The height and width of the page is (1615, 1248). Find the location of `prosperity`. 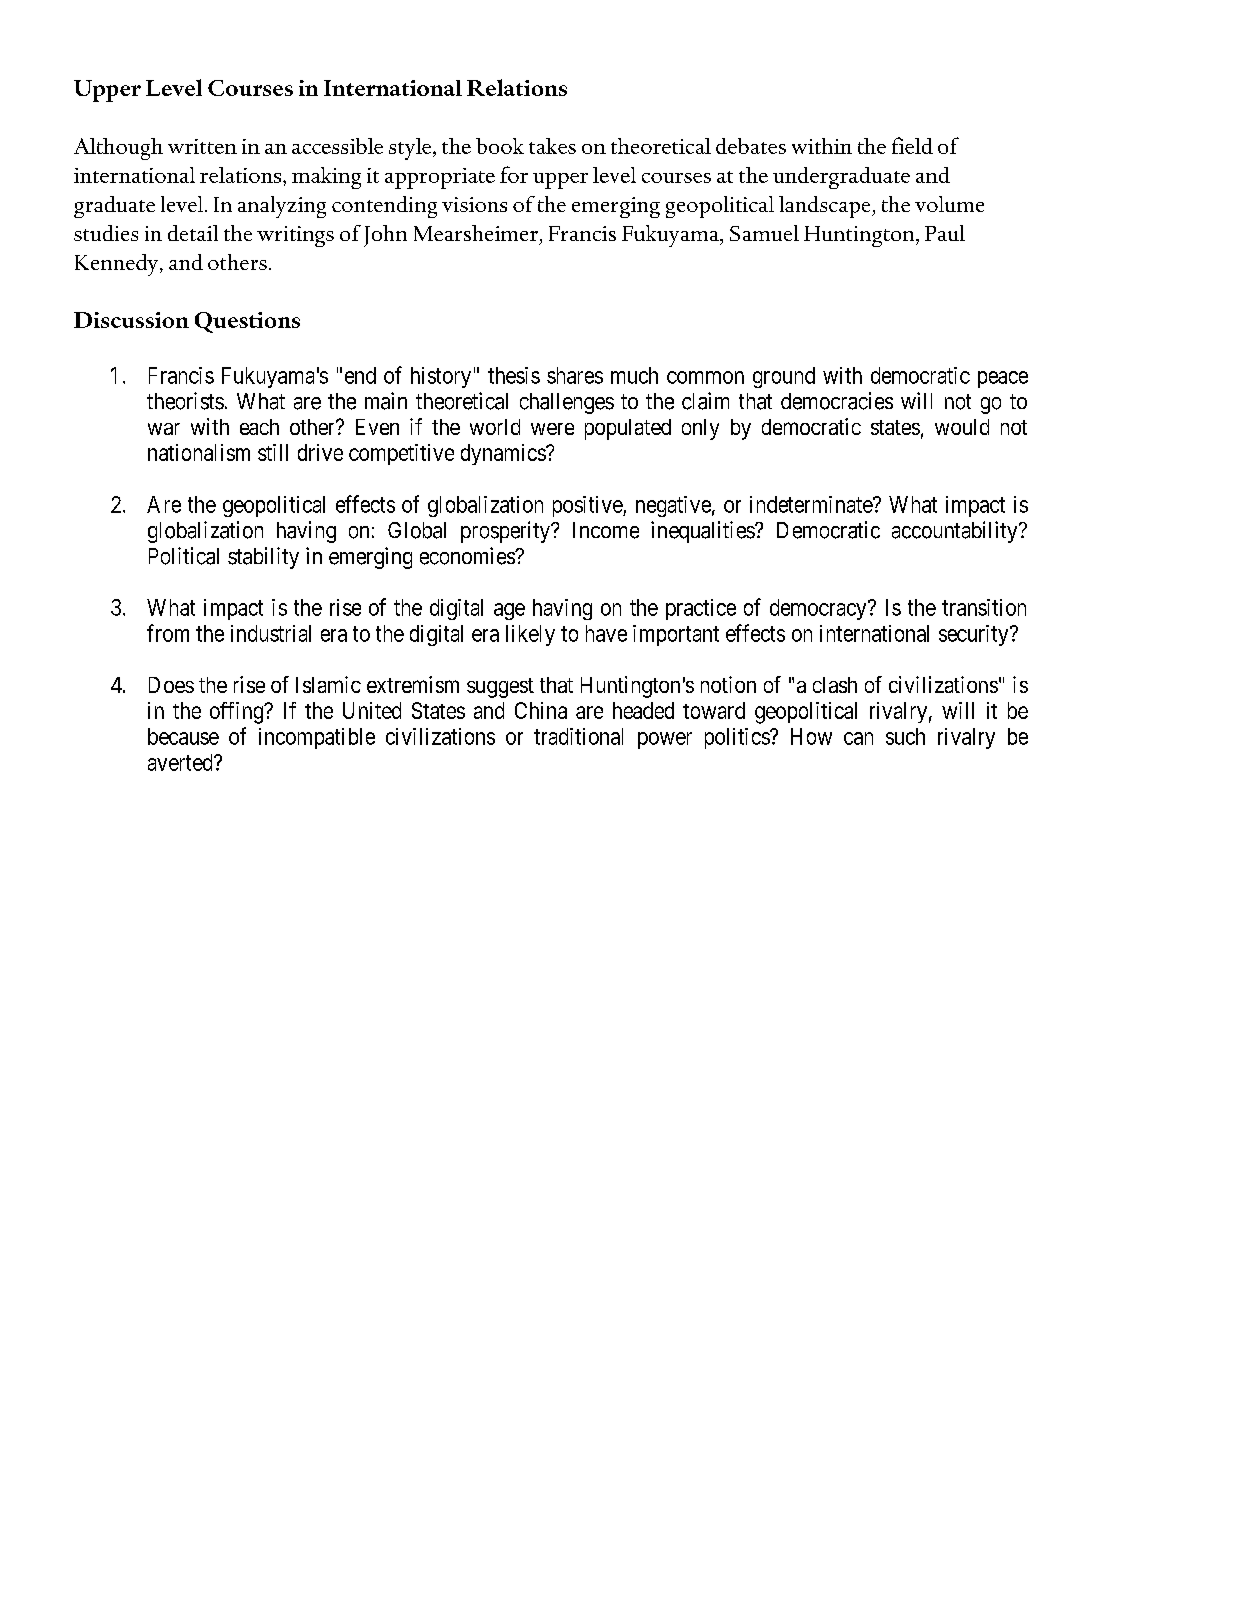

prosperity is located at coordinates (507, 532).
